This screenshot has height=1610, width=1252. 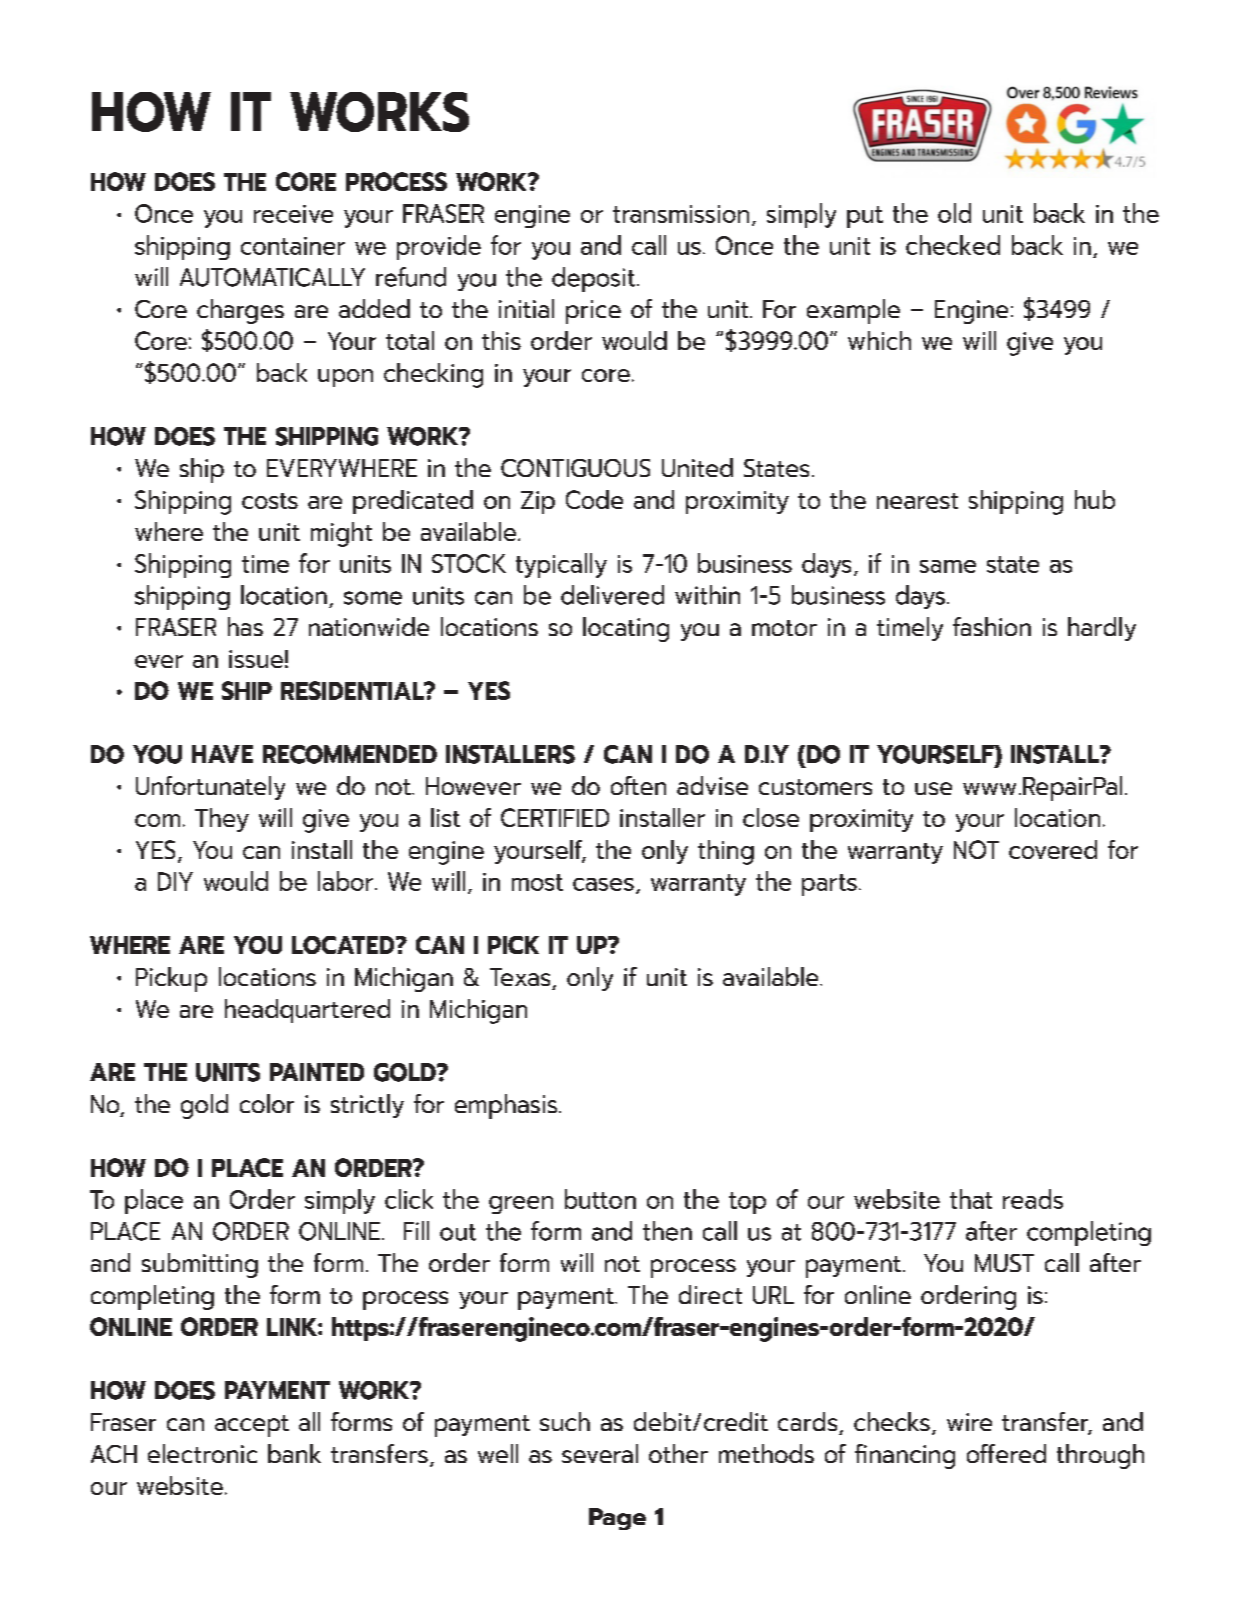 What do you see at coordinates (603, 884) in the screenshot?
I see `cases` at bounding box center [603, 884].
